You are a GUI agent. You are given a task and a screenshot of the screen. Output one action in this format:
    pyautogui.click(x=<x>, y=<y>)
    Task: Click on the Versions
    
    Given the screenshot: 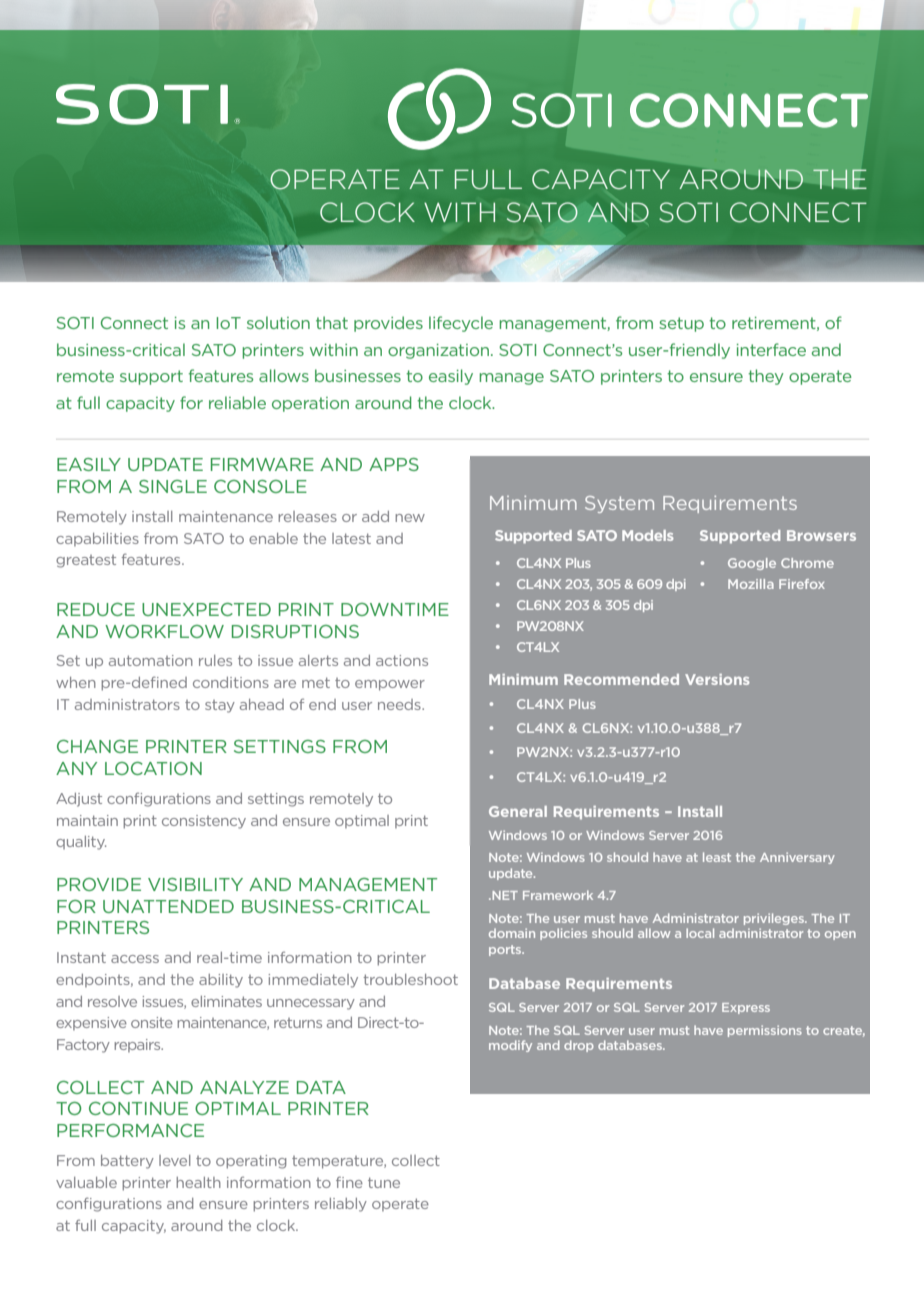 What is the action you would take?
    pyautogui.click(x=717, y=679)
